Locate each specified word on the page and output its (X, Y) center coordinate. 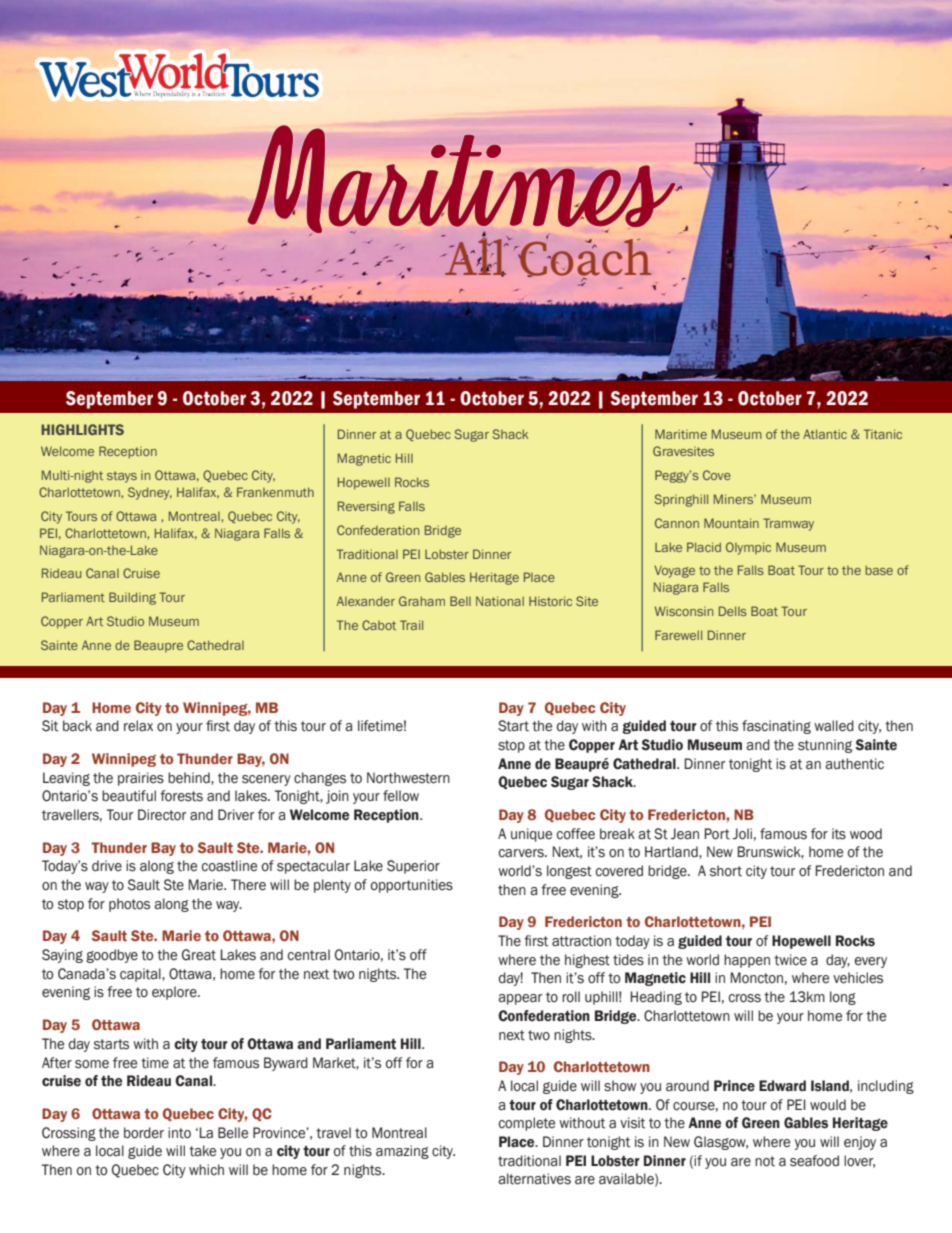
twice (790, 960)
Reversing (366, 507)
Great (199, 955)
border (144, 1133)
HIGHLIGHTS (82, 429)
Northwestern (408, 778)
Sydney (150, 493)
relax (138, 726)
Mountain (731, 523)
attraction (581, 941)
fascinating (776, 727)
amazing (402, 1152)
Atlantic (825, 434)
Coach (584, 258)
